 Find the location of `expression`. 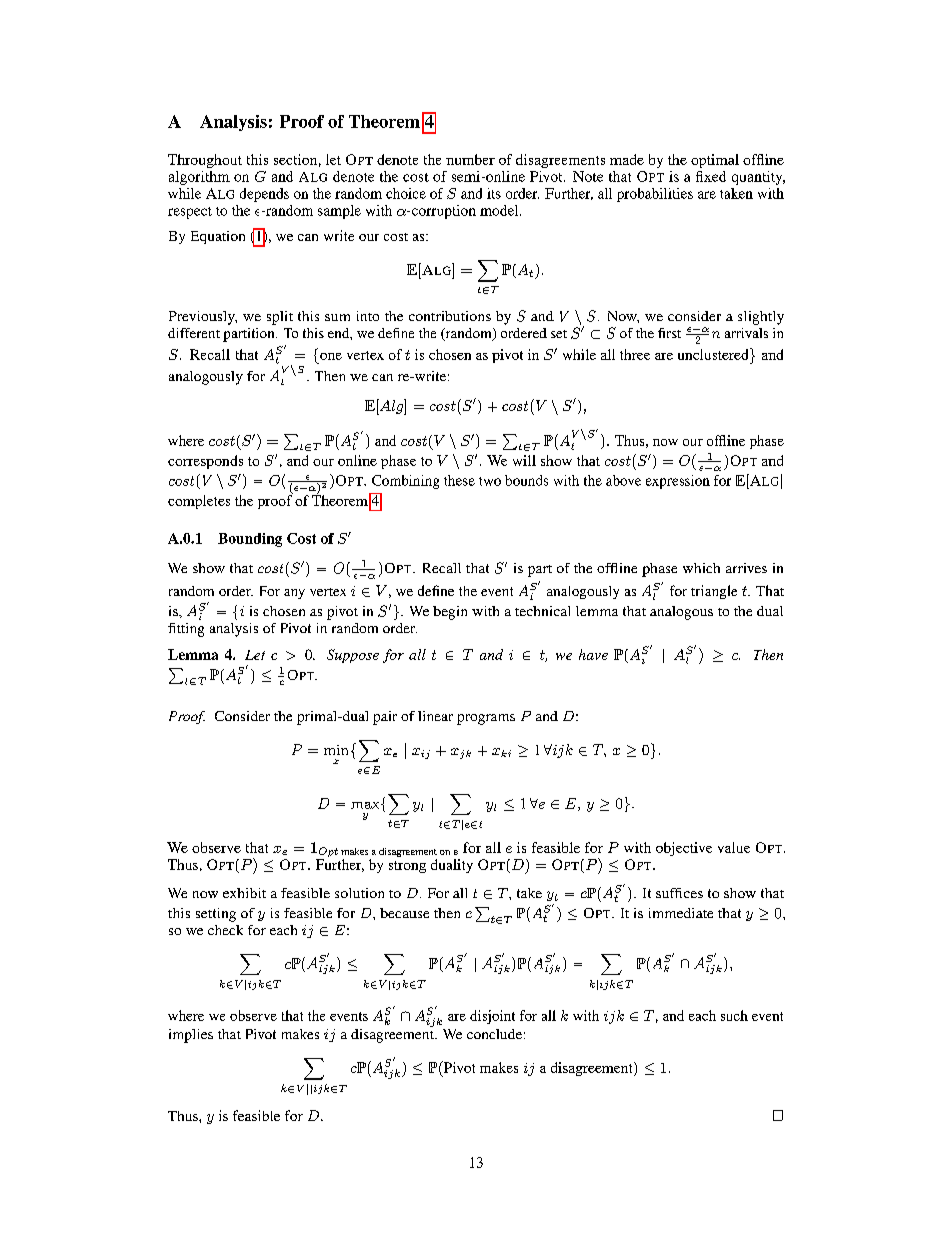

expression is located at coordinates (678, 482).
